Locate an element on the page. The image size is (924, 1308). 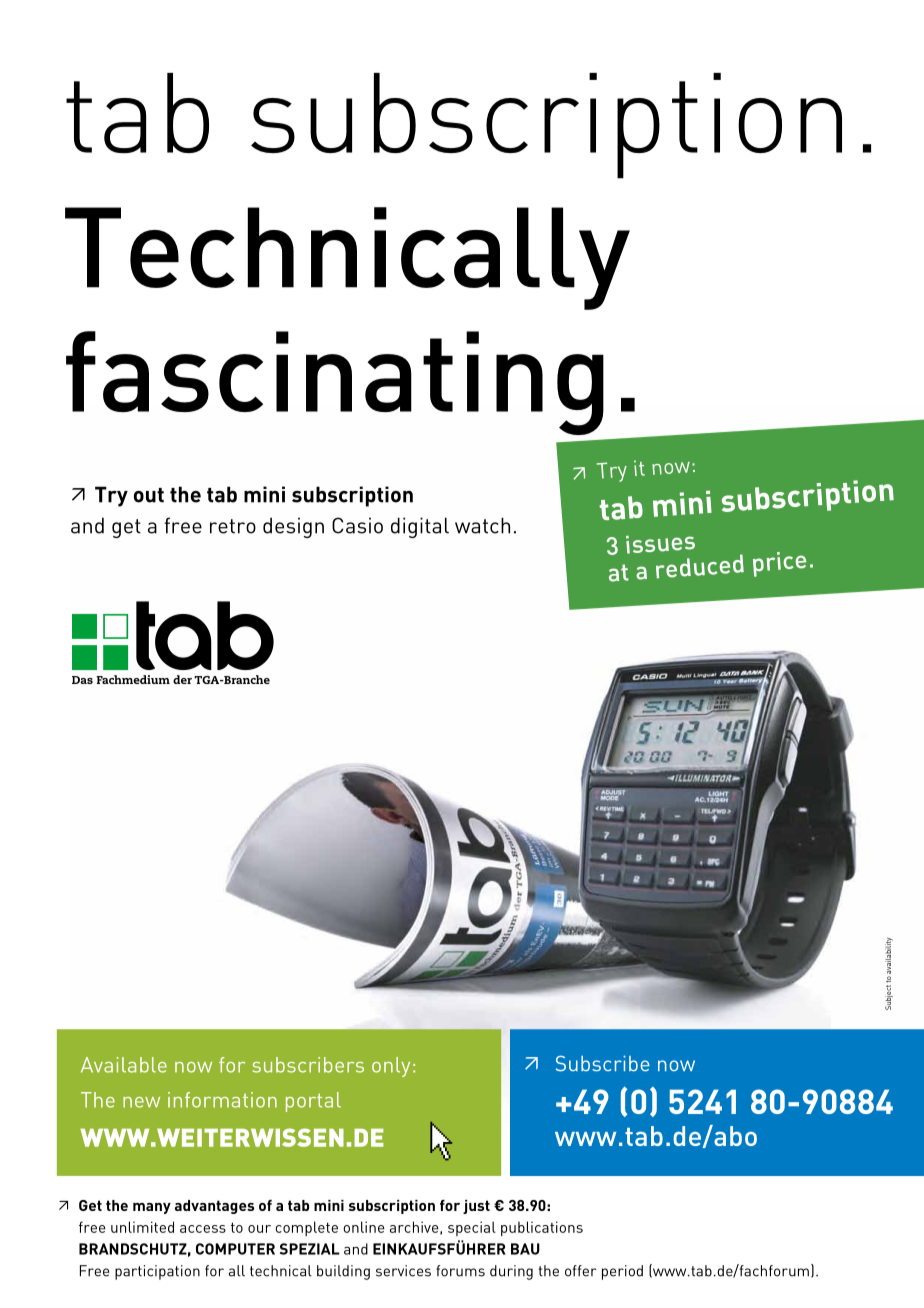
access is located at coordinates (203, 1229).
